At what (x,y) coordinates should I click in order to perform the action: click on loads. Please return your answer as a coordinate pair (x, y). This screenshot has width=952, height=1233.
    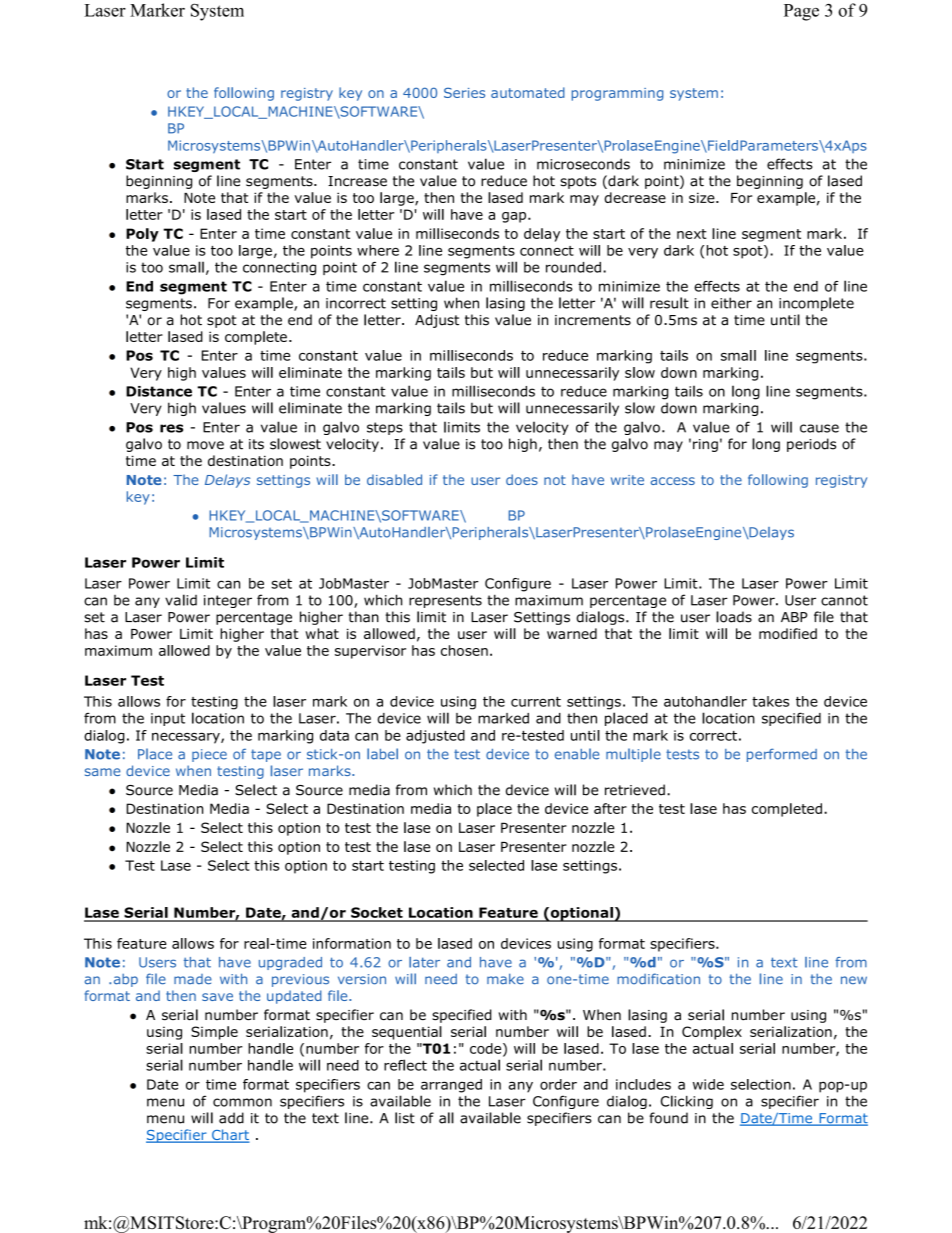
    Looking at the image, I should click on (734, 617).
